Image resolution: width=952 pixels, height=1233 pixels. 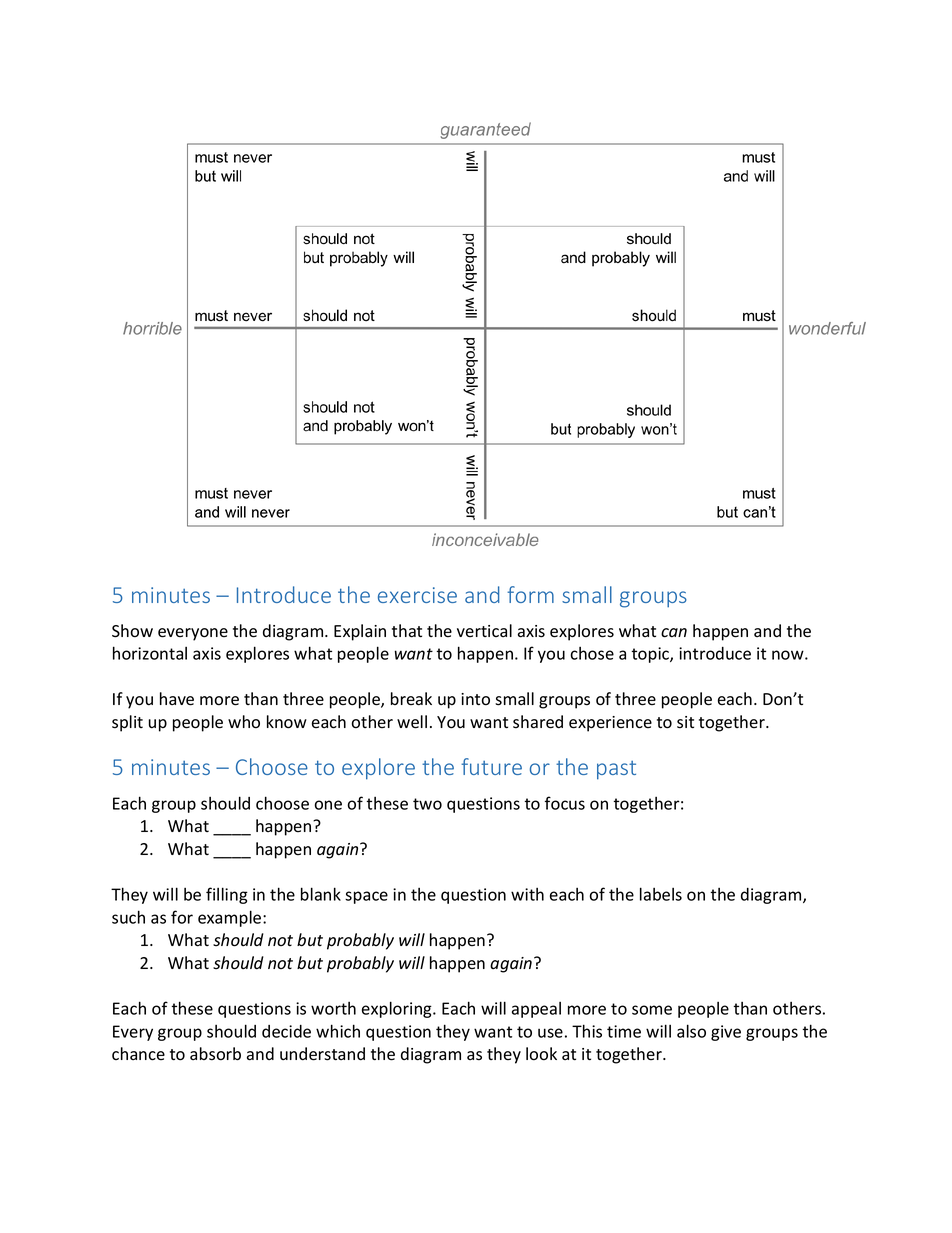 I want to click on can, so click(x=674, y=633).
